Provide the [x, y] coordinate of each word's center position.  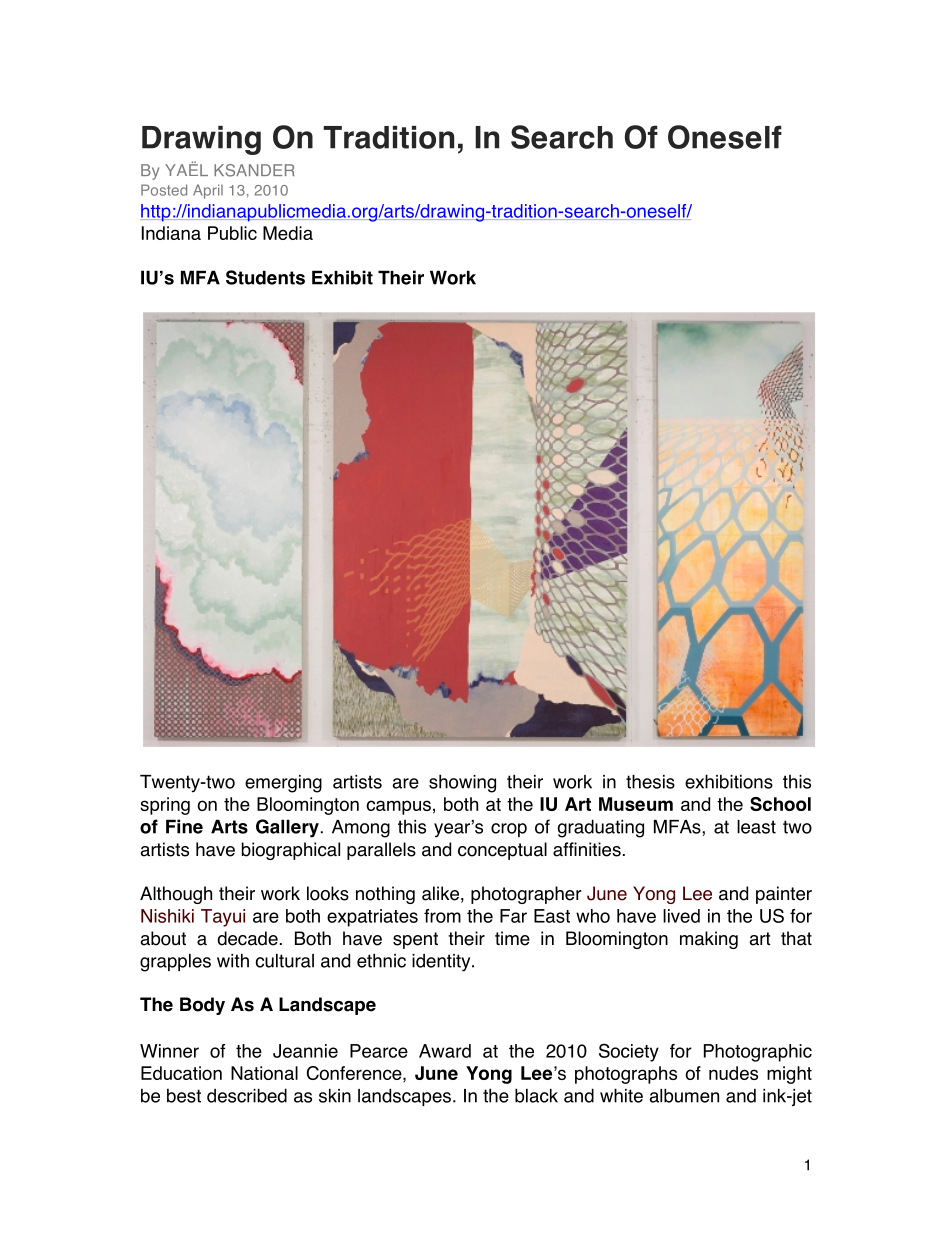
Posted [164, 190]
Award [445, 1051]
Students [265, 277]
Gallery [287, 828]
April [208, 191]
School [780, 804]
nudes [733, 1073]
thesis [650, 781]
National [264, 1073]
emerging [283, 784]
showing [462, 783]
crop [509, 830]
